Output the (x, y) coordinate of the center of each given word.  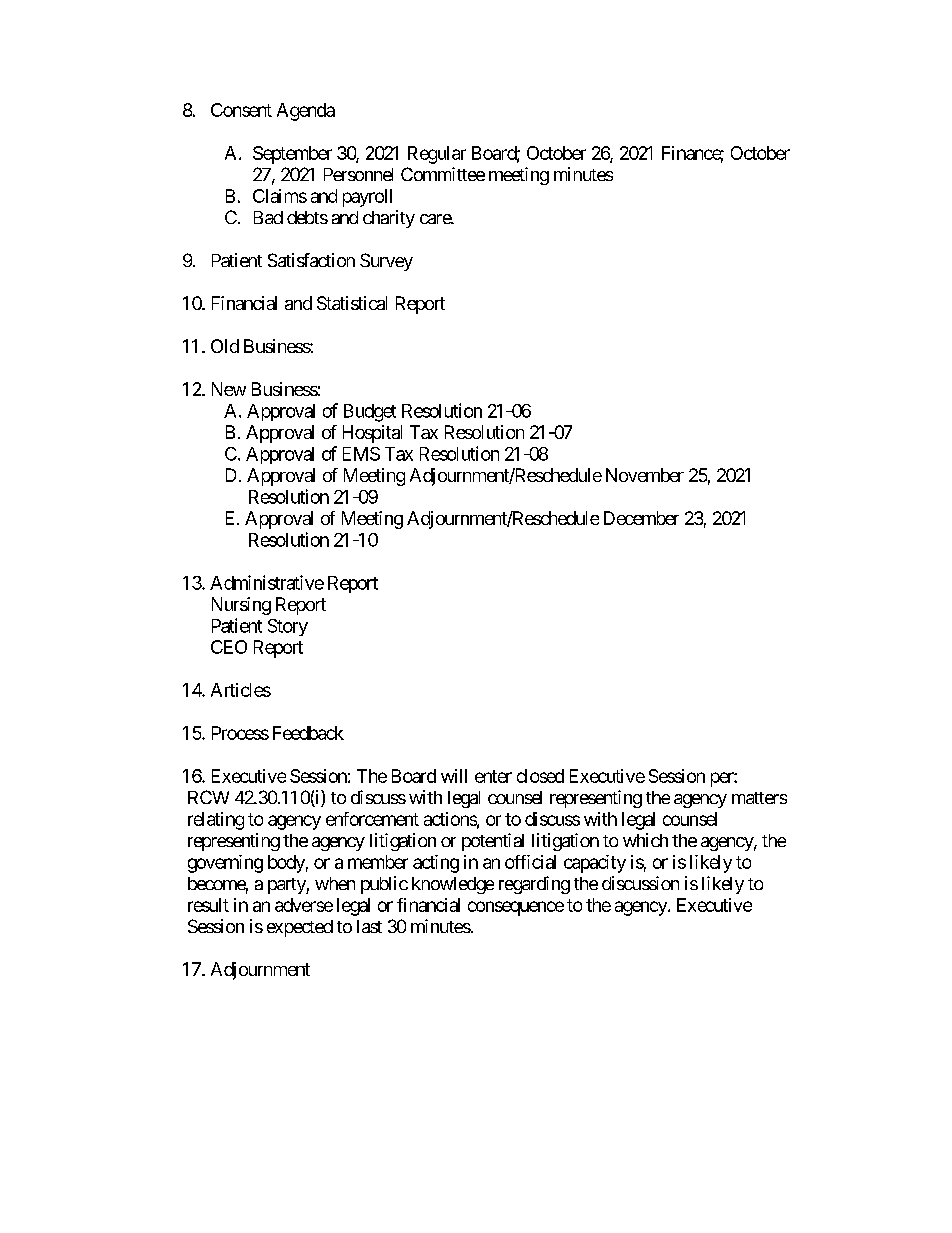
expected (300, 928)
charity (389, 219)
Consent (241, 110)
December (641, 518)
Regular (437, 155)
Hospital (372, 434)
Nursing (241, 606)
